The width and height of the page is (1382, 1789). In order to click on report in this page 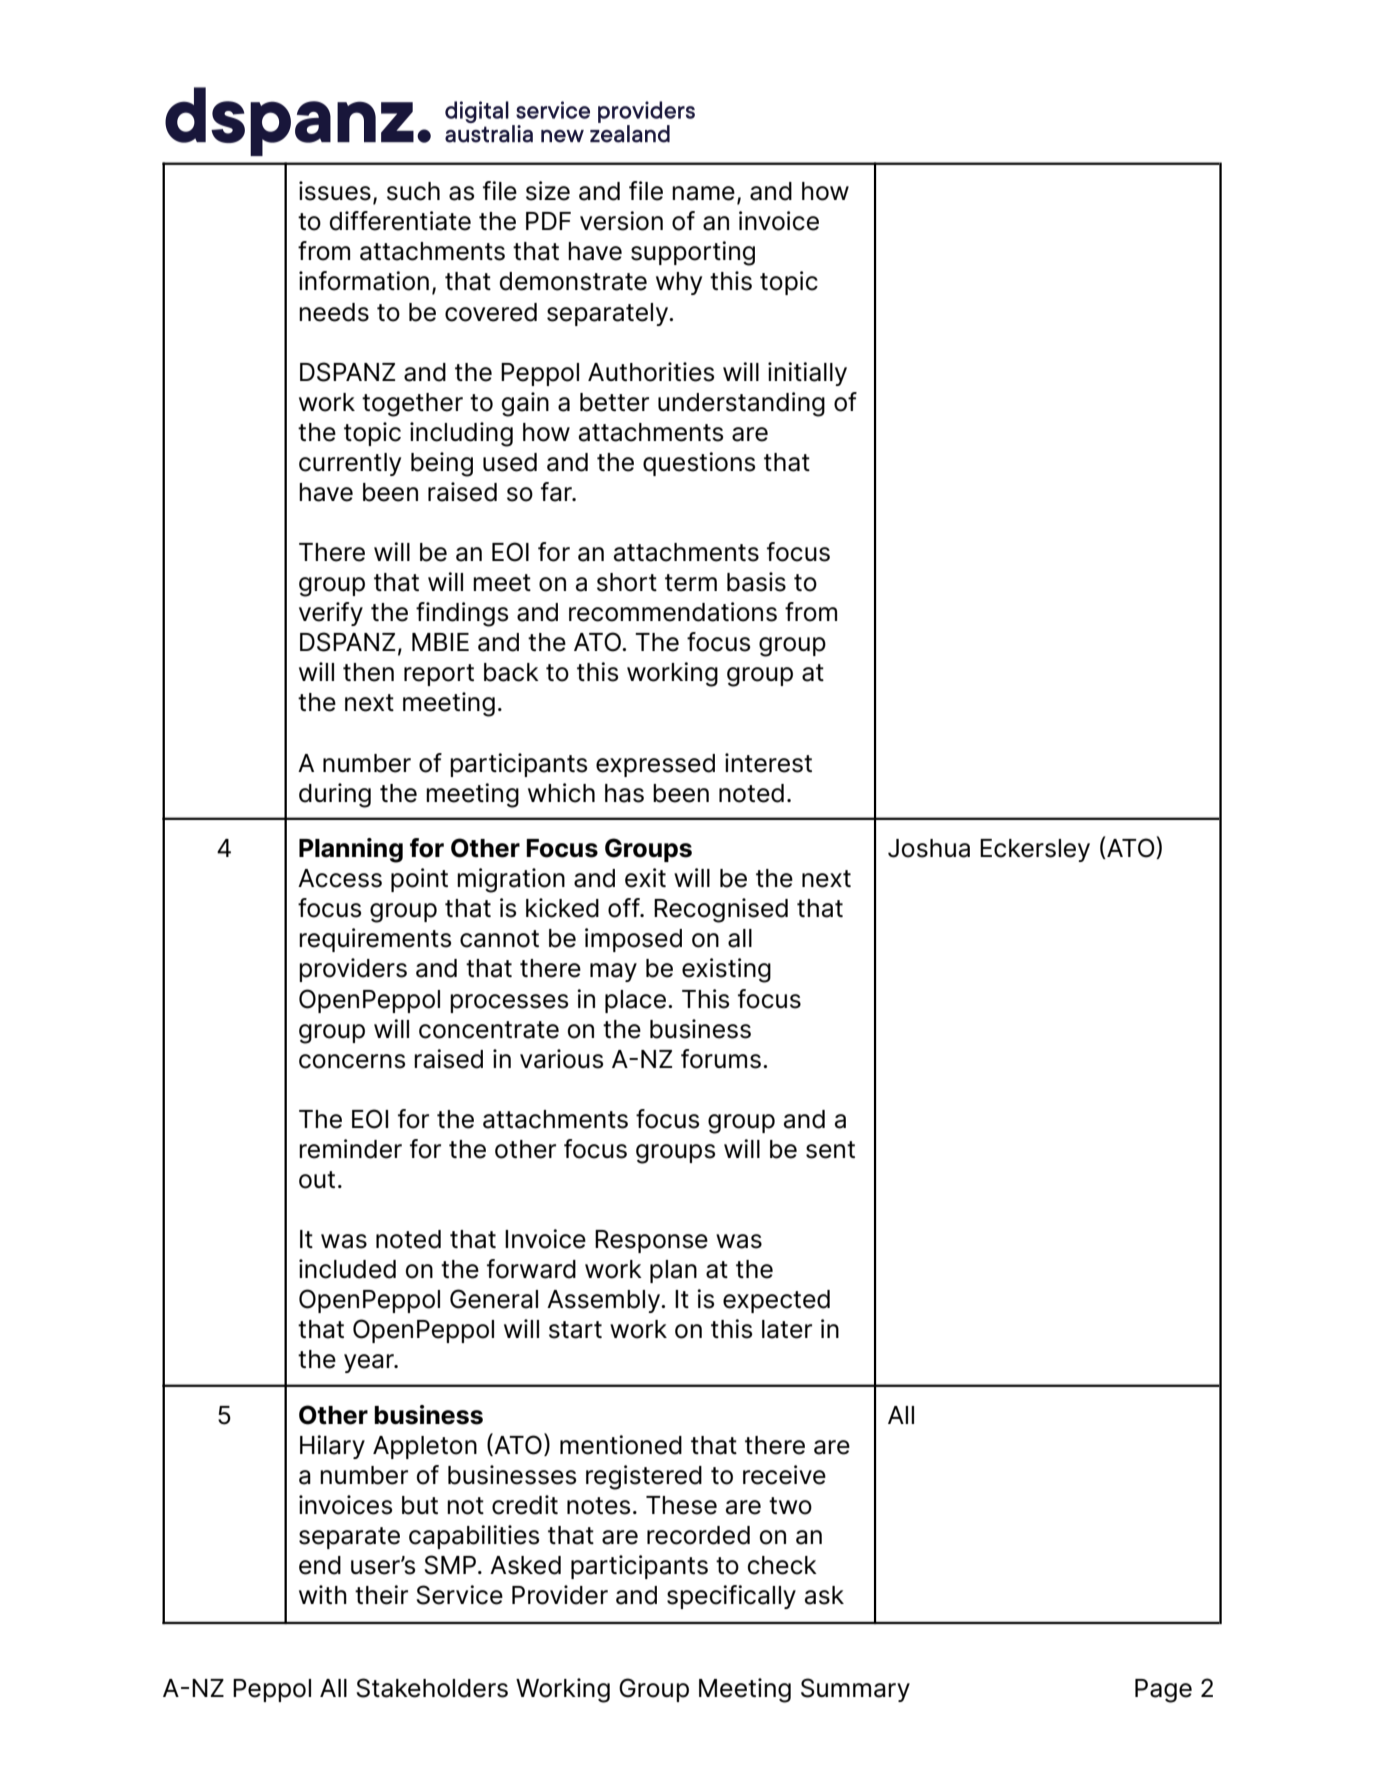, I will do `click(439, 675)`.
